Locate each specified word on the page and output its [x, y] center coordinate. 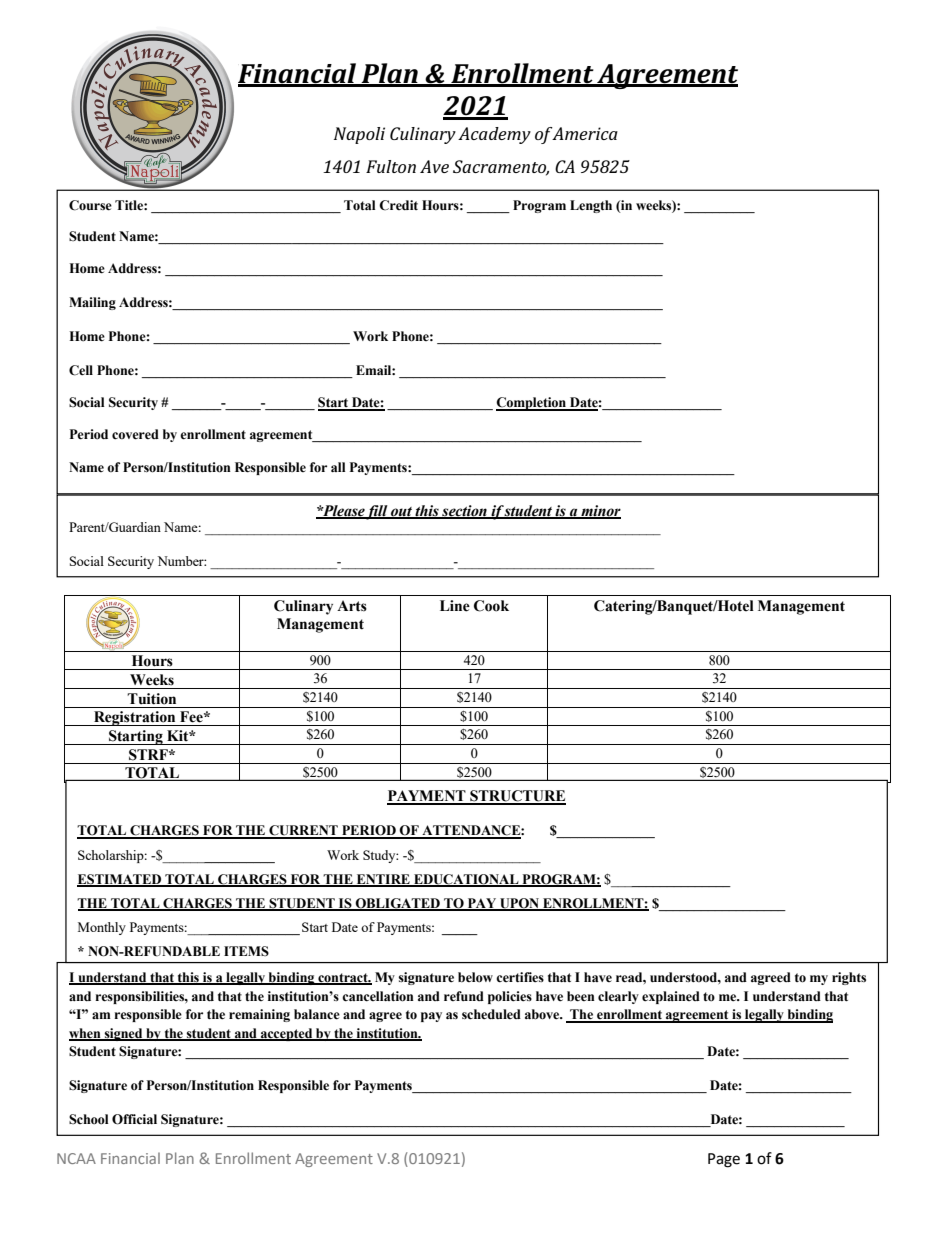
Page [724, 1160]
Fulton [391, 166]
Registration [135, 718]
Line [455, 606]
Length [591, 206]
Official [134, 1119]
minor [600, 511]
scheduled [491, 1014]
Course [90, 205]
